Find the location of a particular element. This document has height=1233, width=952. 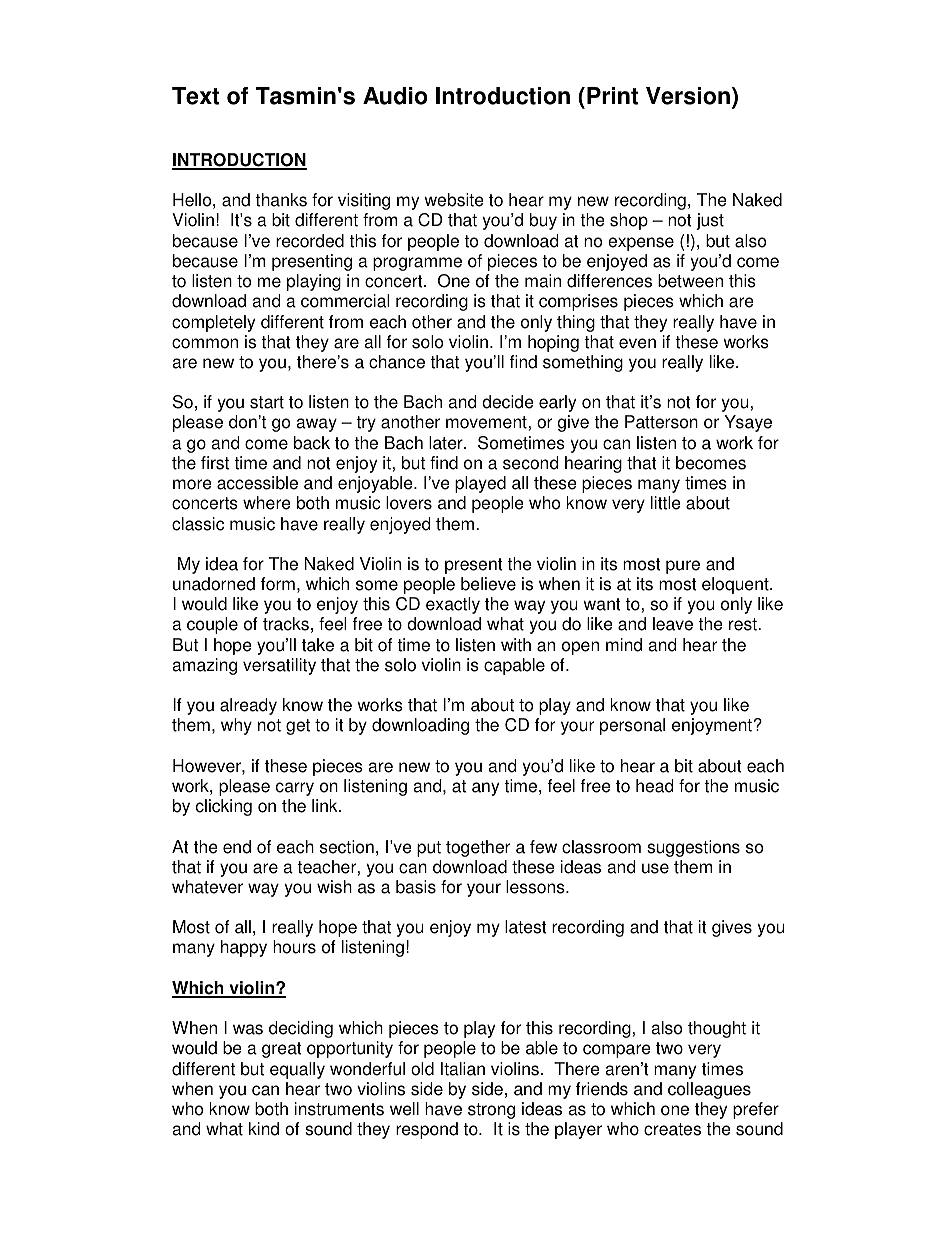

website is located at coordinates (454, 200).
